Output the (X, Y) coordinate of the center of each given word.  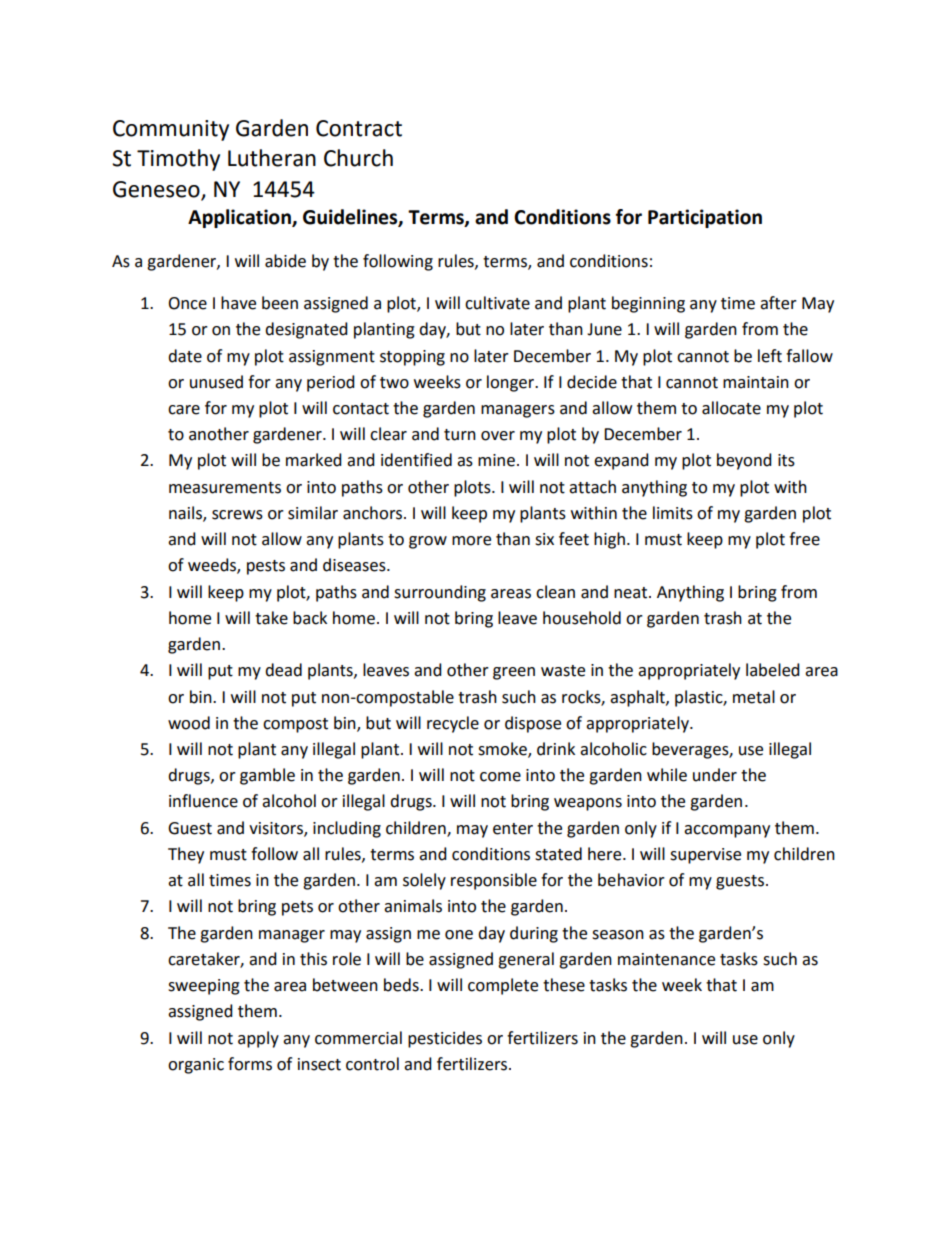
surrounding (440, 593)
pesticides (445, 1039)
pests (266, 567)
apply (258, 1039)
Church (358, 158)
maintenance (666, 959)
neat (632, 593)
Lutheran (272, 158)
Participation (705, 218)
